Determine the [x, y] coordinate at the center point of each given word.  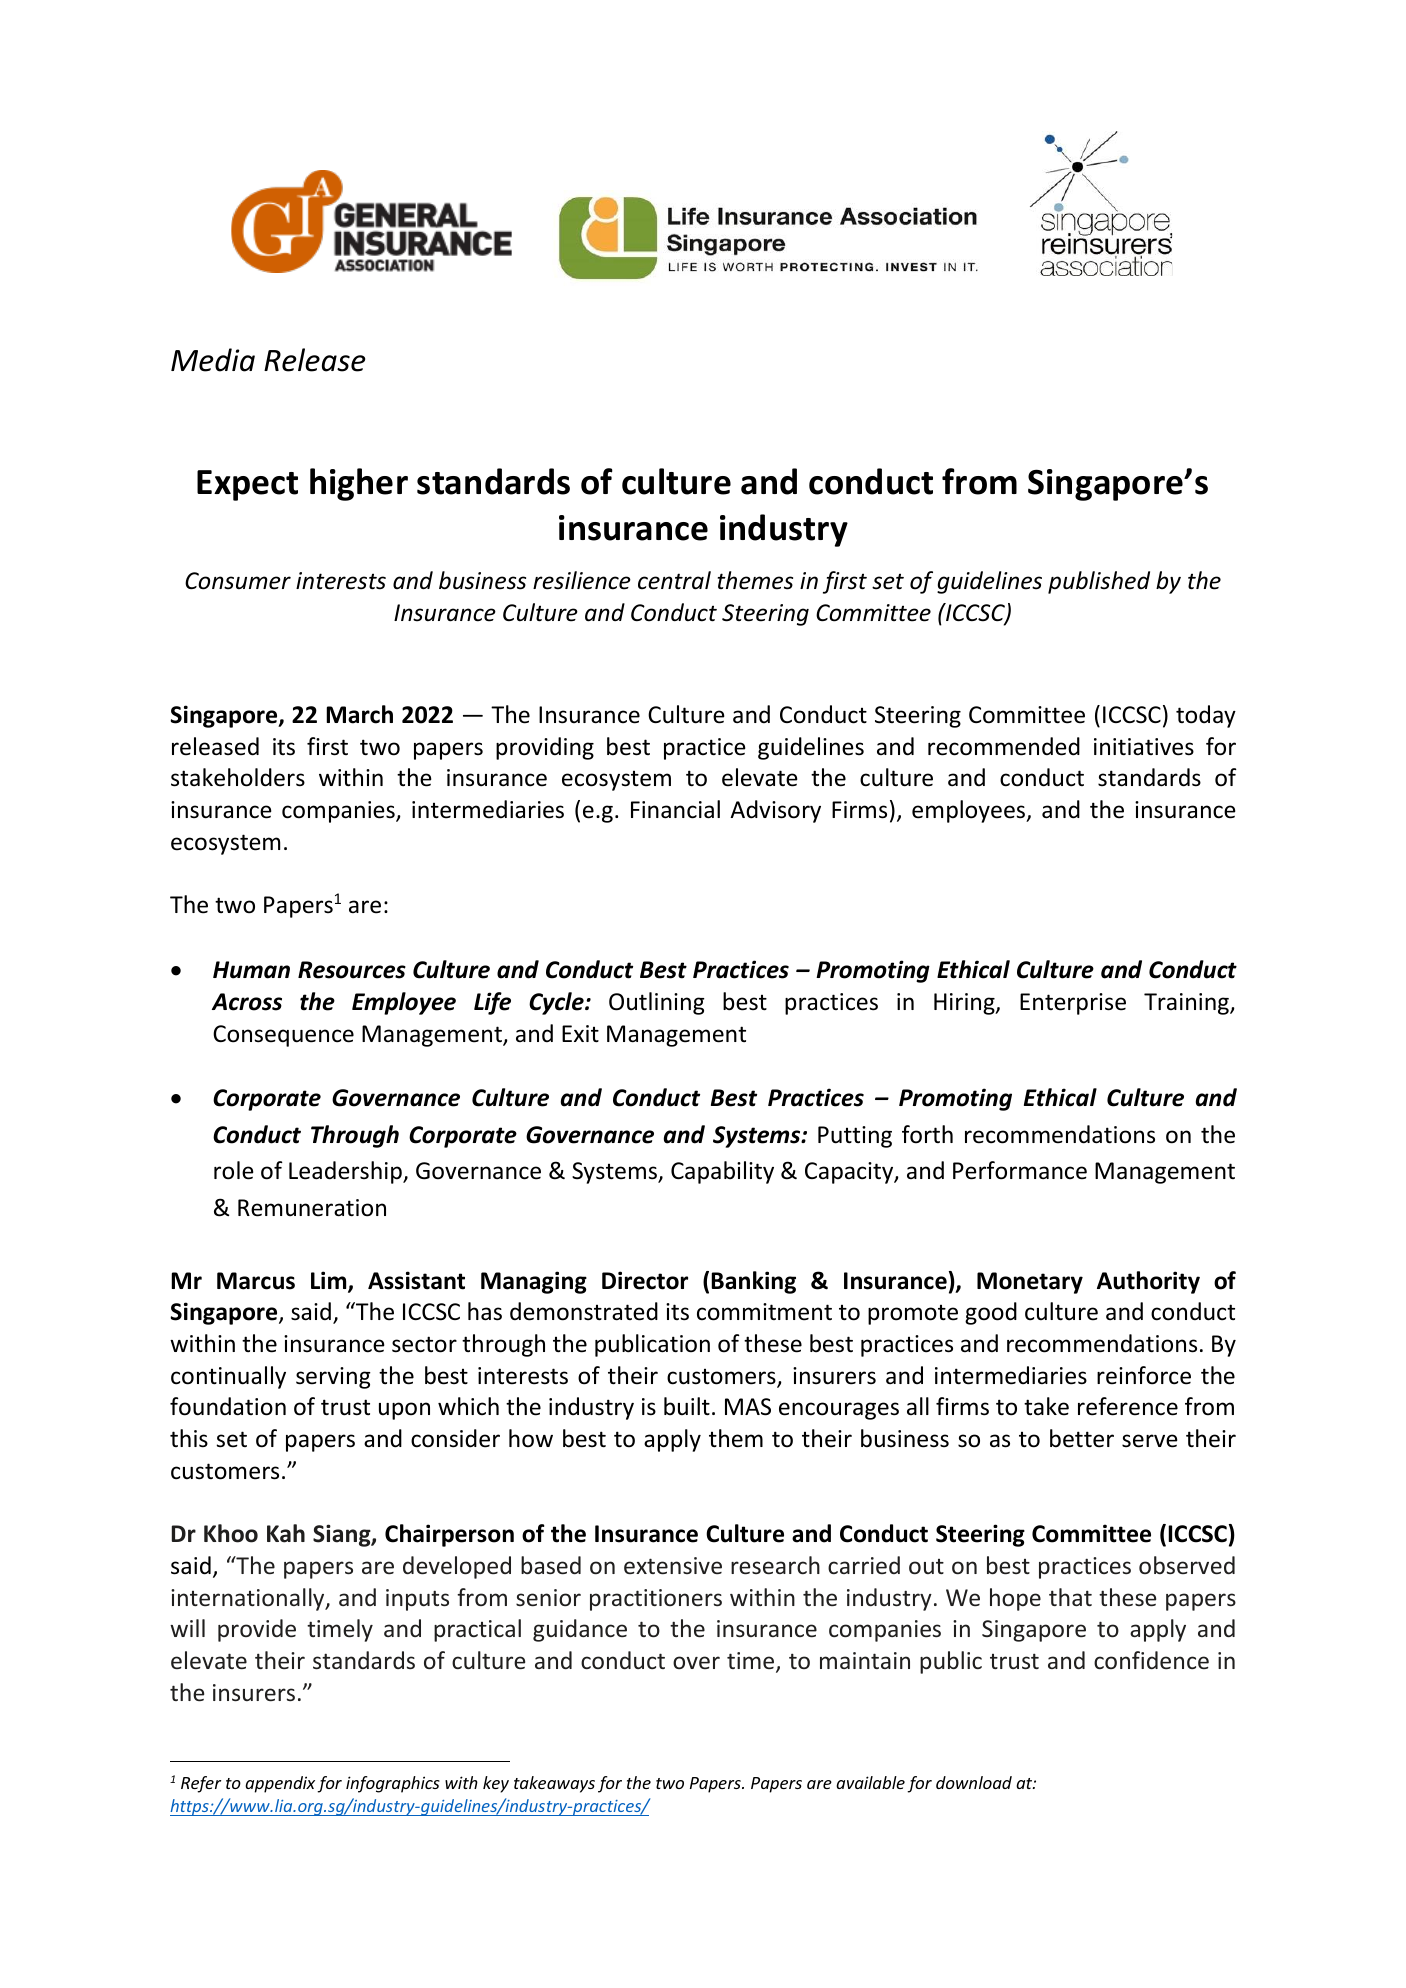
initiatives [1144, 747]
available [870, 1782]
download [974, 1782]
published [1099, 582]
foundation [228, 1406]
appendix [280, 1784]
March [359, 714]
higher [359, 484]
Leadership [346, 1172]
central [674, 580]
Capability [722, 1172]
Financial [675, 809]
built [687, 1406]
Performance [1020, 1170]
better [1082, 1438]
